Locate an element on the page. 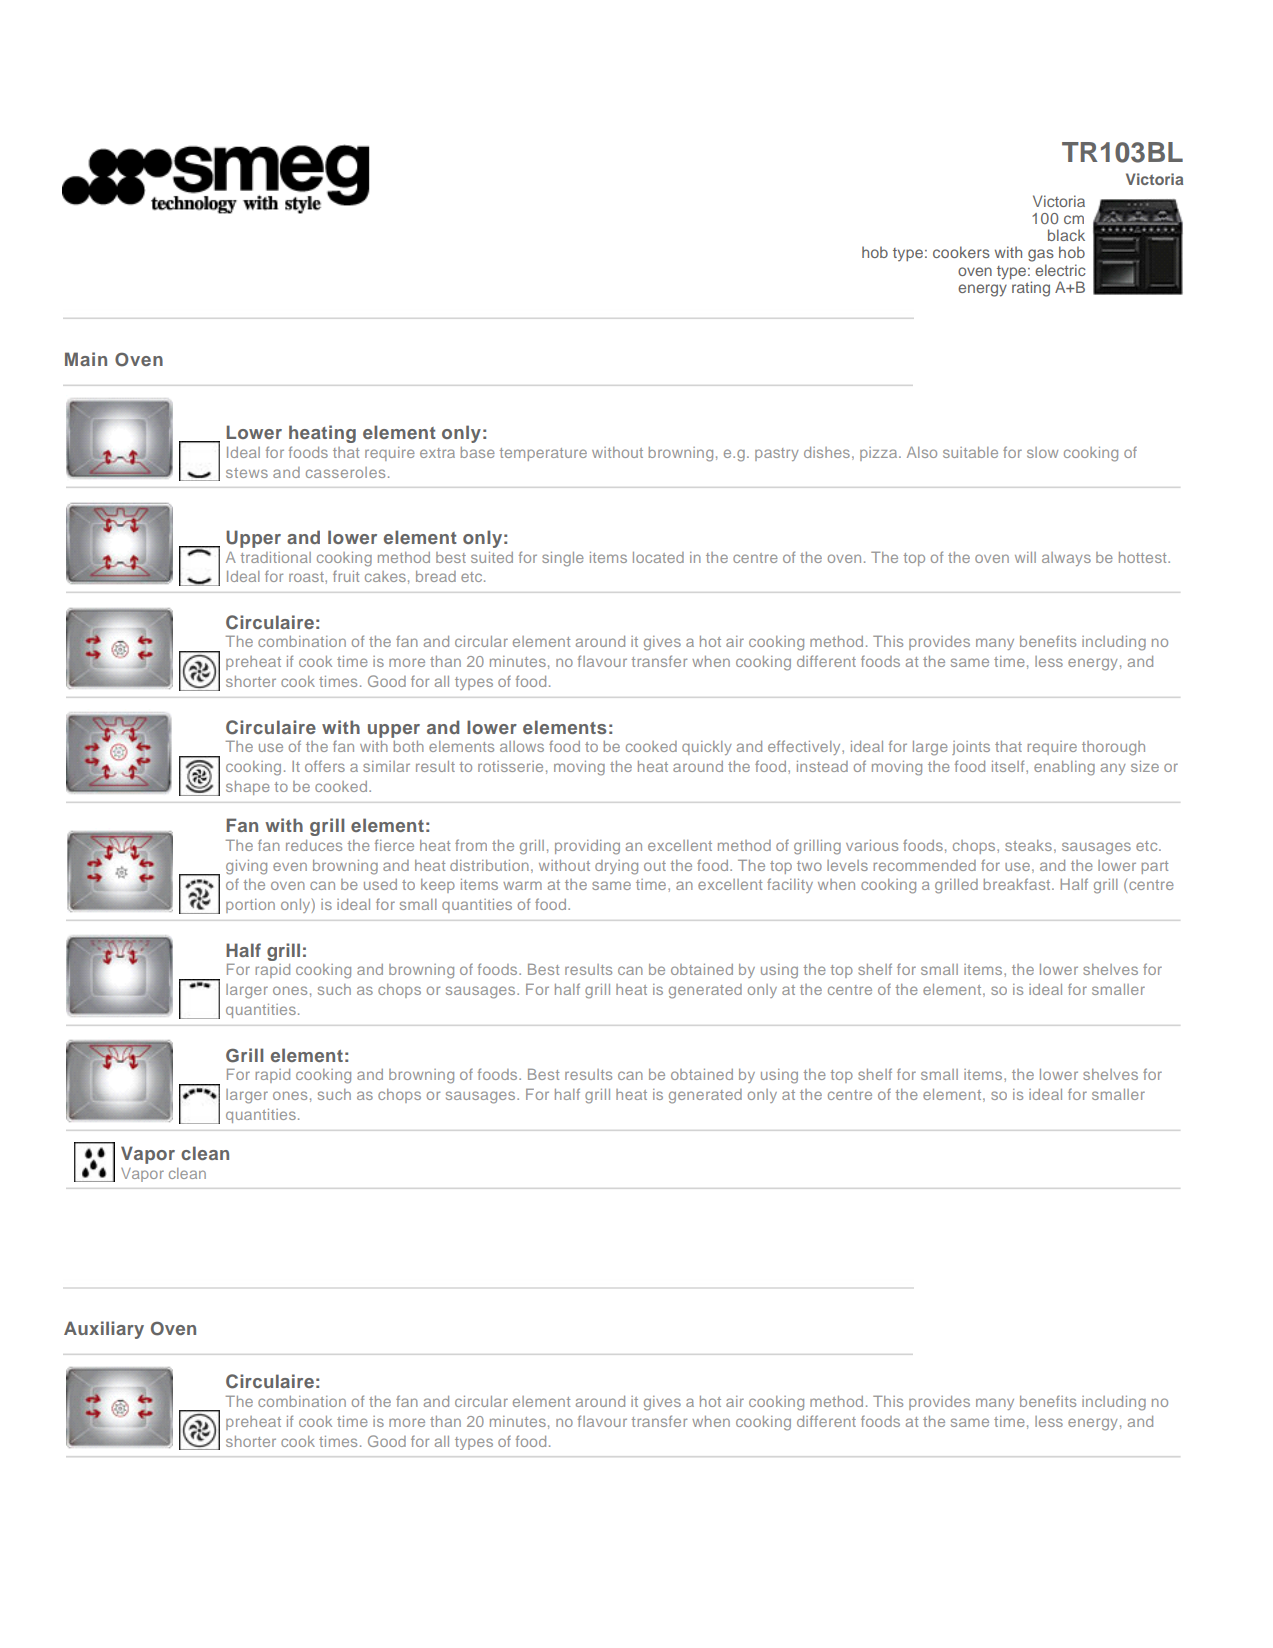  itself is located at coordinates (1009, 766).
